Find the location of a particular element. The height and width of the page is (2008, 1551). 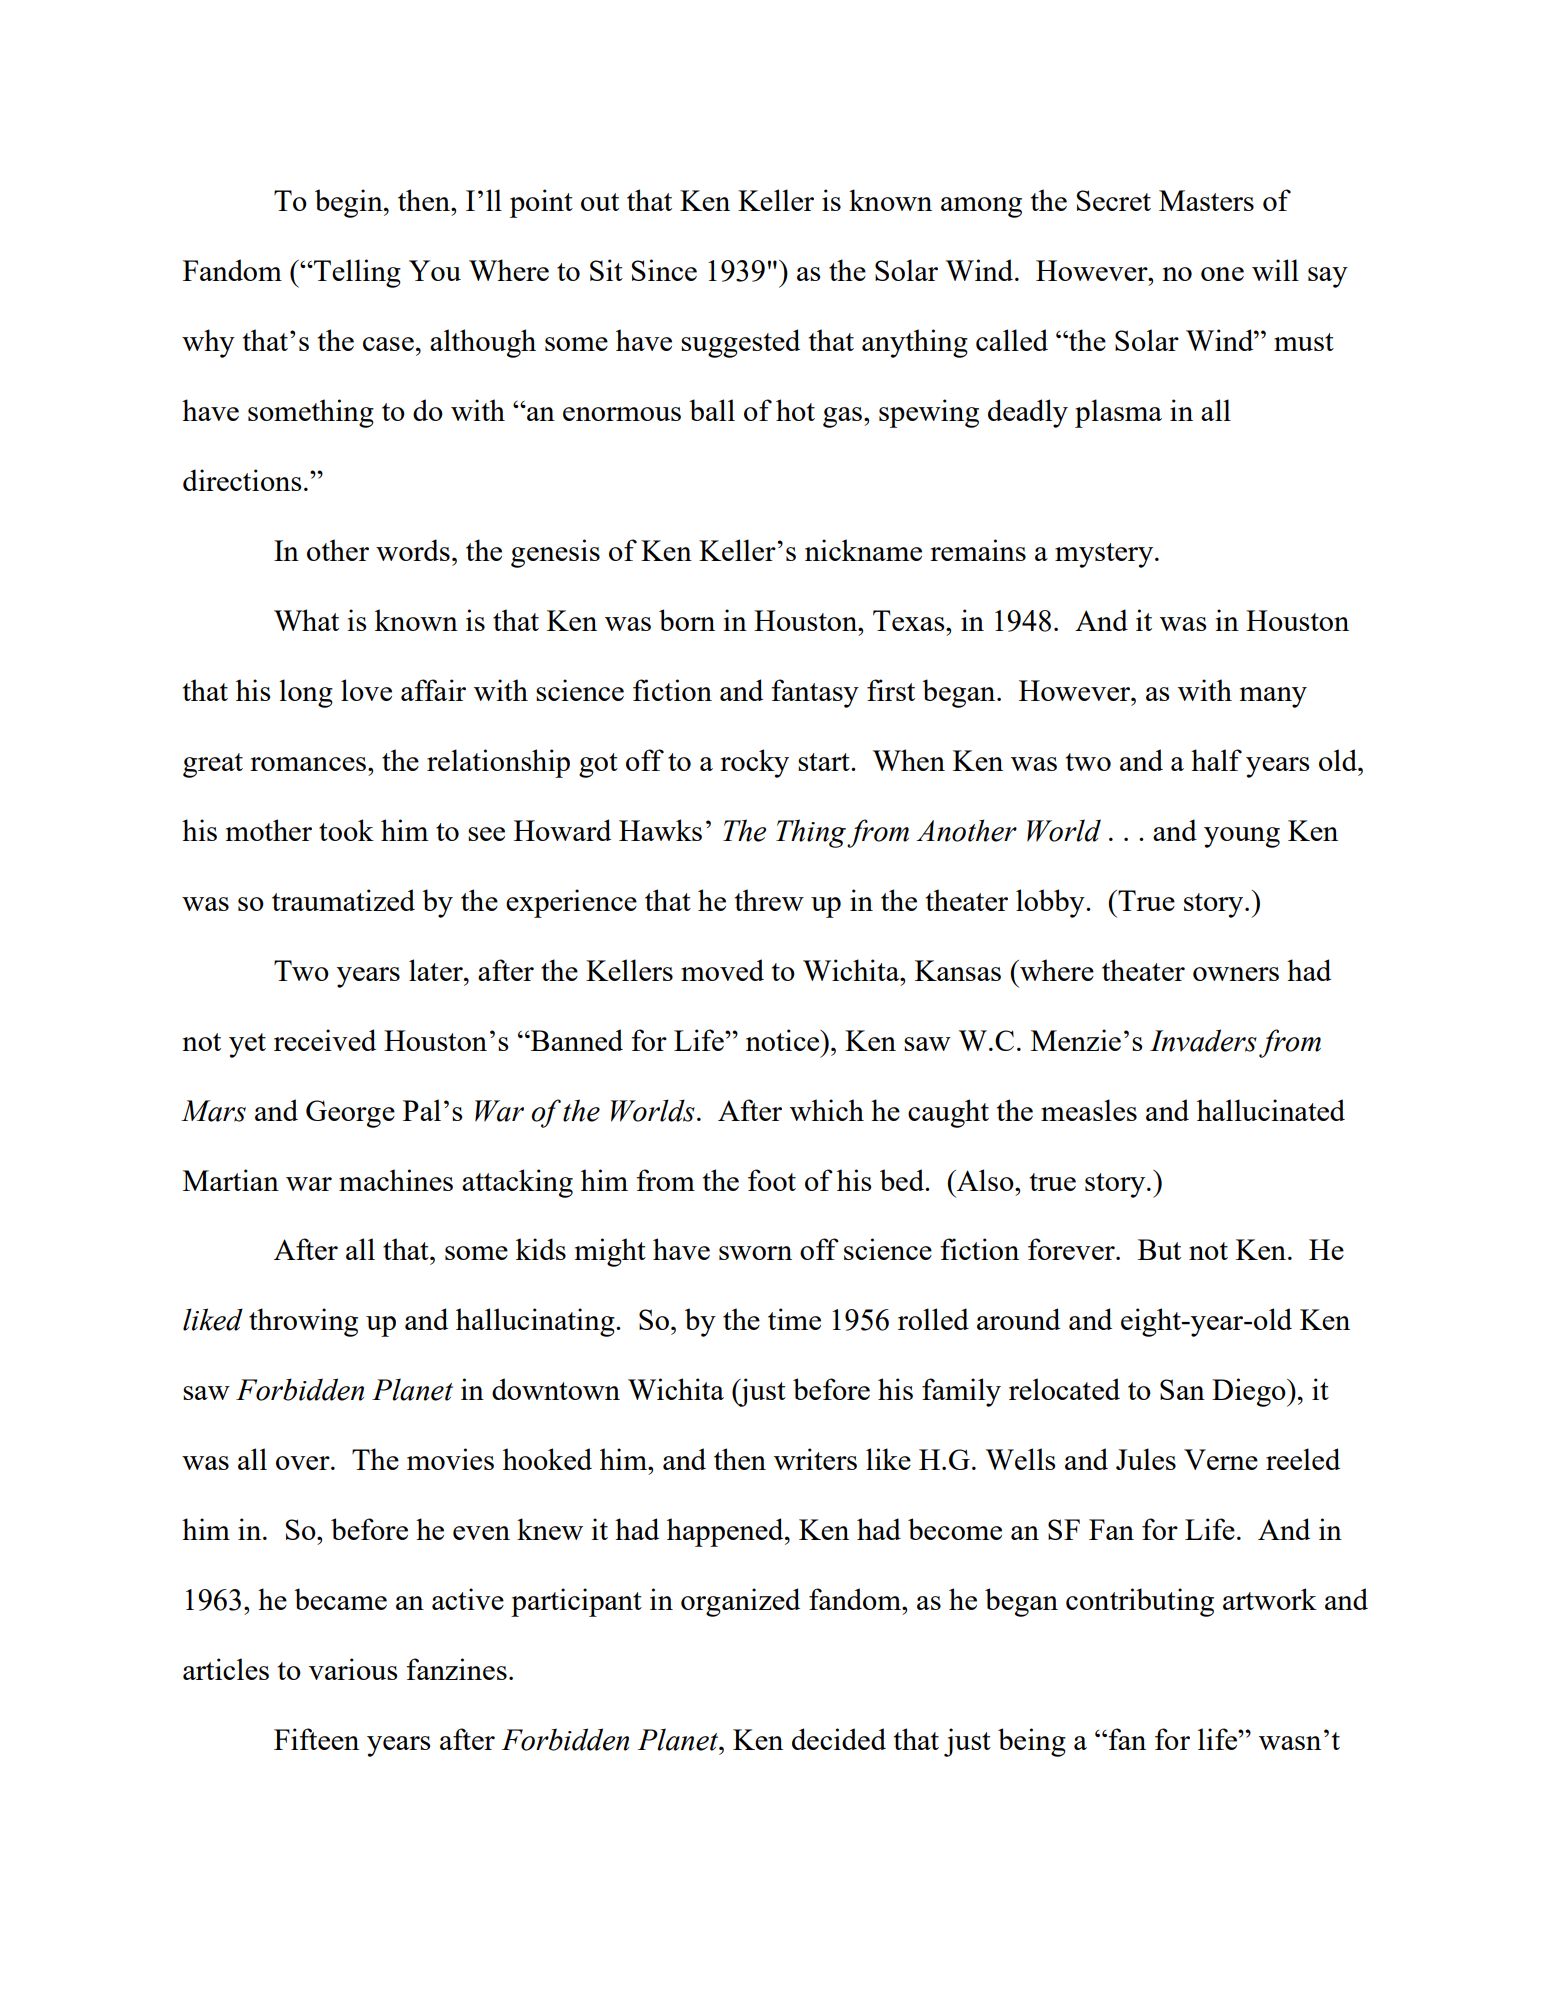

machines is located at coordinates (396, 1180).
